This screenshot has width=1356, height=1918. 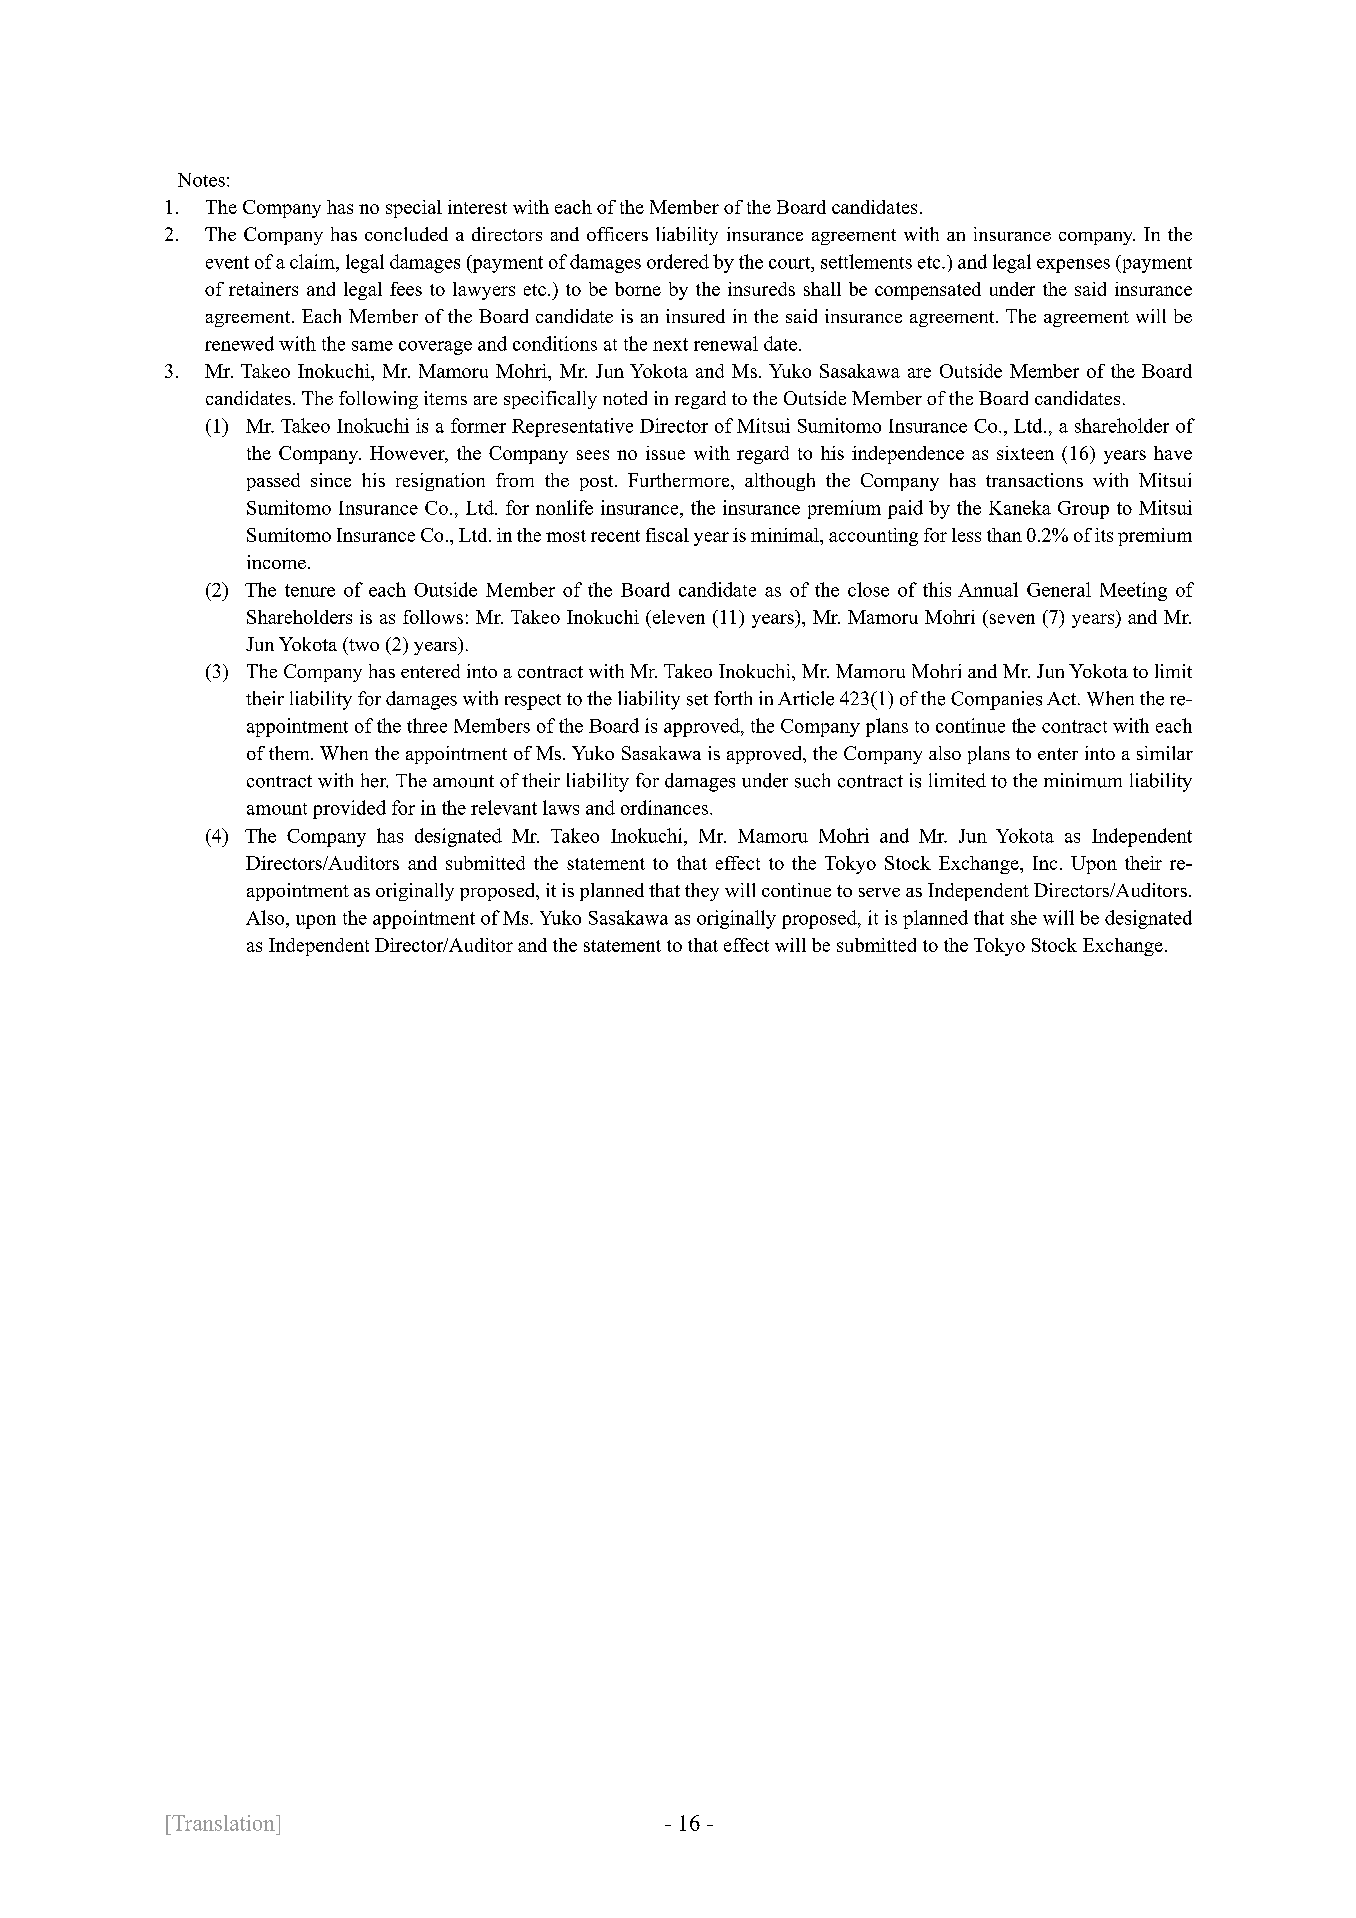 I want to click on claim, so click(x=313, y=261).
